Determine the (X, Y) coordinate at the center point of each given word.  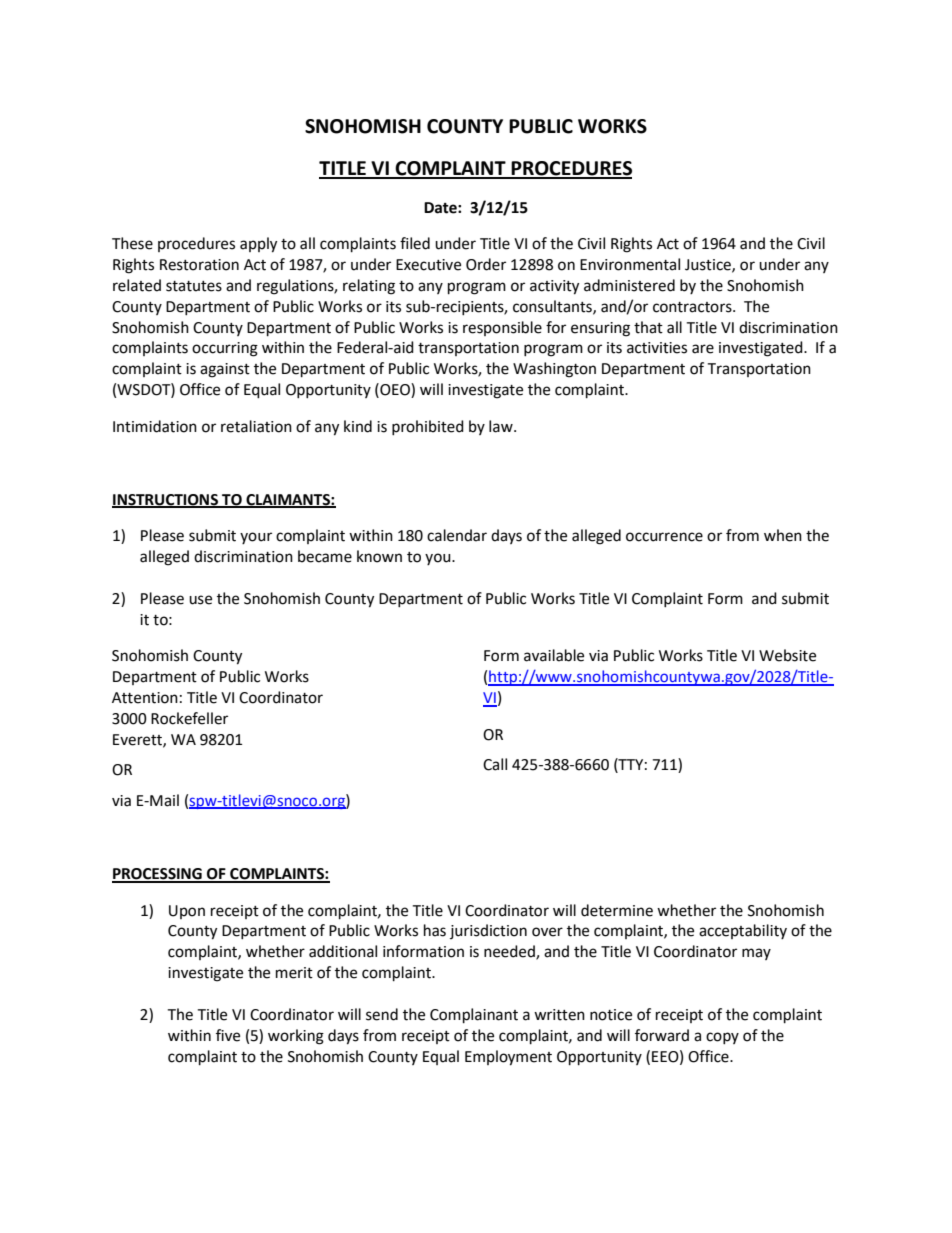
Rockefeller (189, 718)
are (703, 349)
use (200, 600)
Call (495, 764)
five (228, 1035)
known (379, 556)
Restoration (199, 265)
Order (486, 264)
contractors (693, 307)
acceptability (743, 931)
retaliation (256, 426)
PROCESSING (158, 875)
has (435, 930)
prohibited (428, 427)
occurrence (664, 537)
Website (787, 655)
